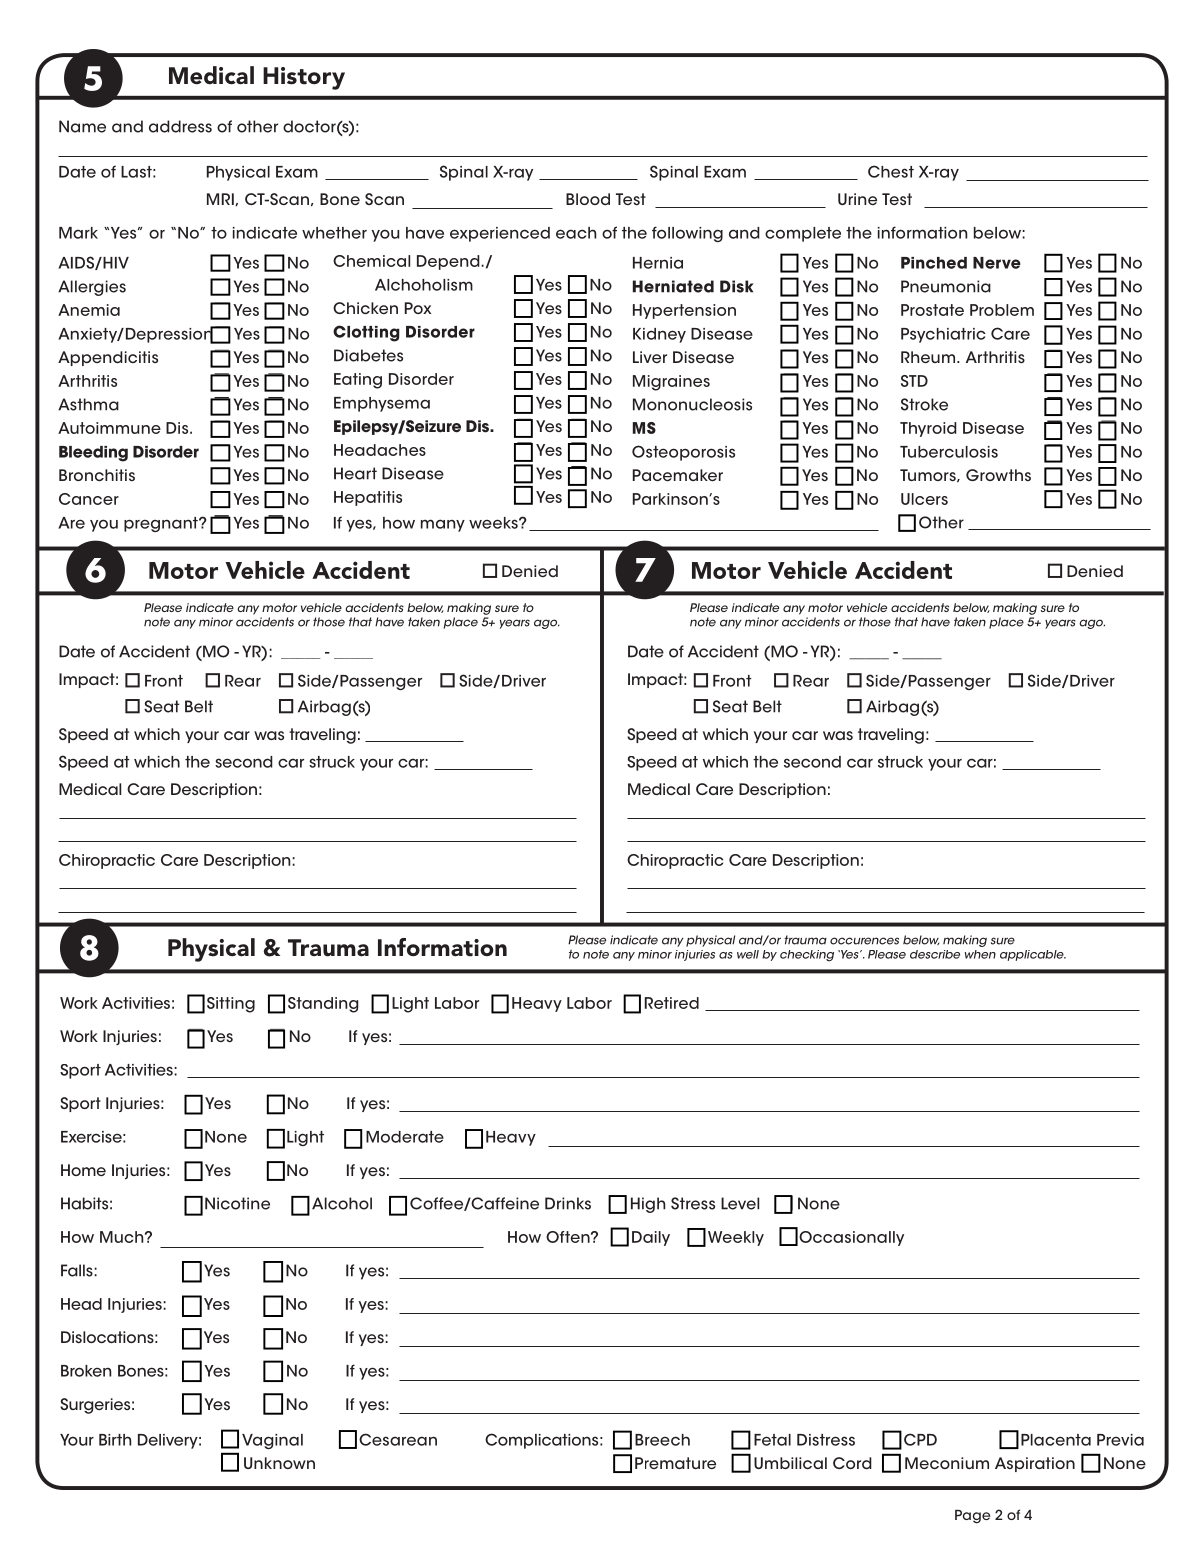 The height and width of the screenshot is (1558, 1204). I want to click on address, so click(180, 126).
